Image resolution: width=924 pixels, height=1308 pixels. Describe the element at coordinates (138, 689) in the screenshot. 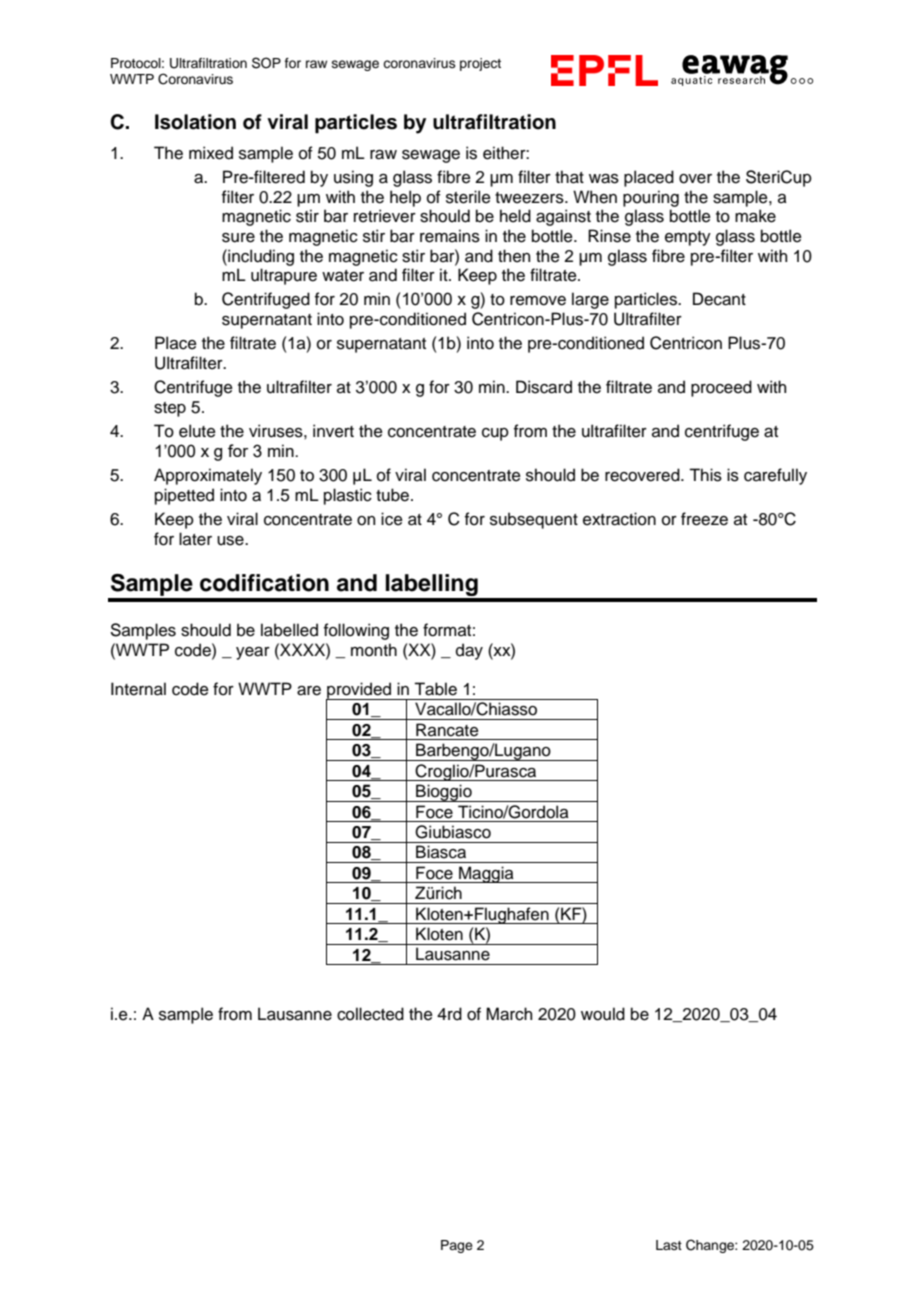

I see `Internal` at that location.
